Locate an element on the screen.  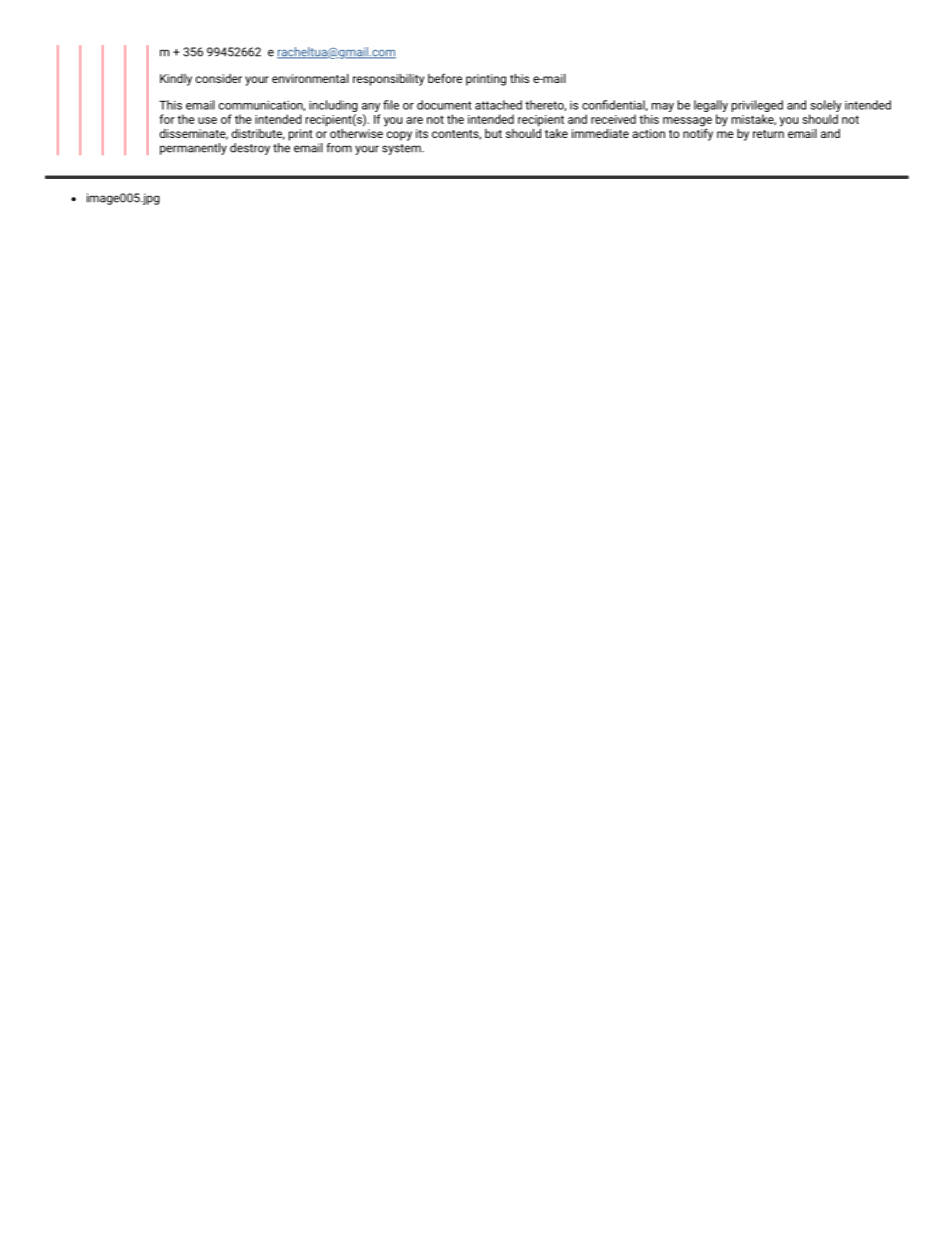
attached is located at coordinates (498, 105).
